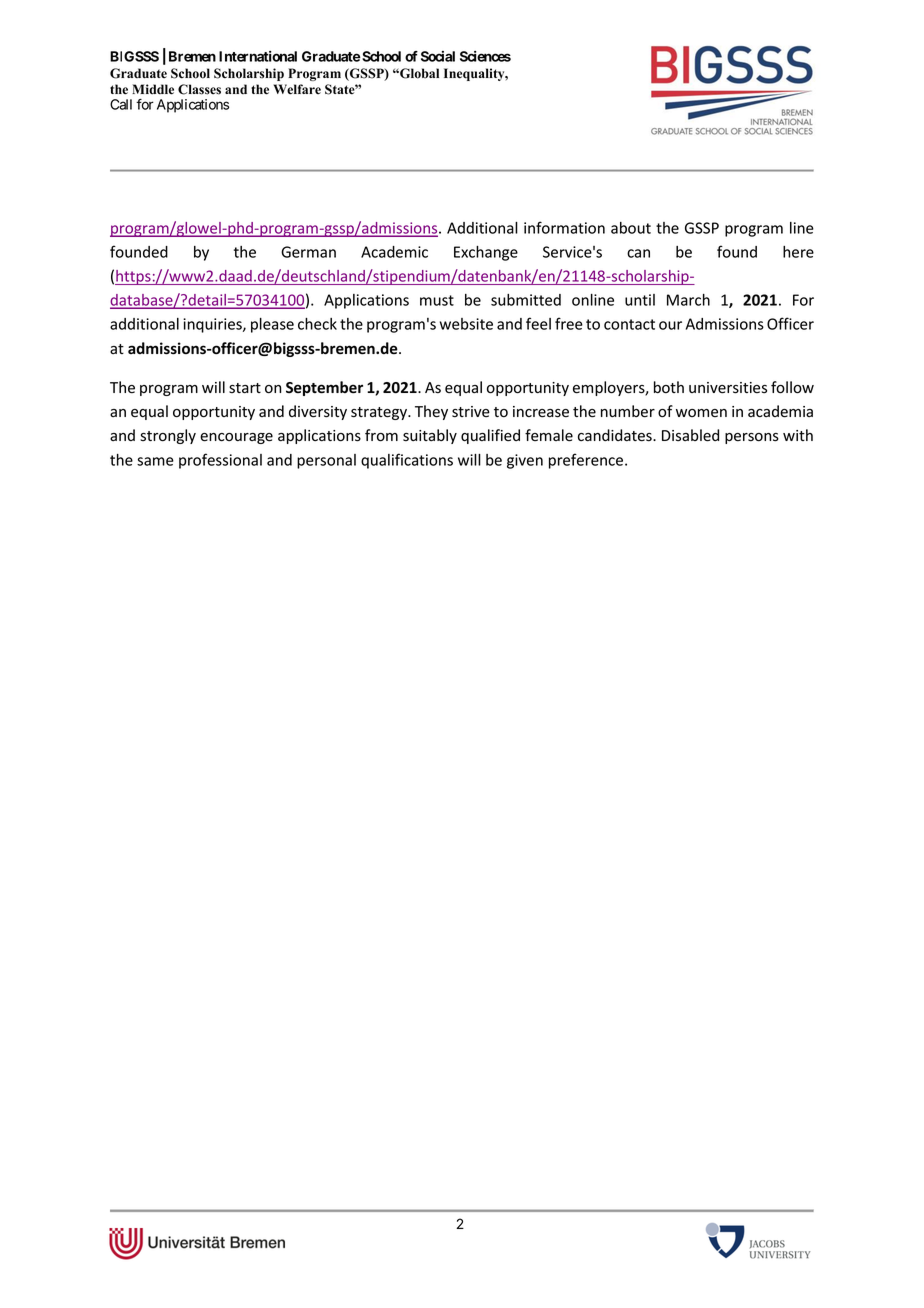 Image resolution: width=924 pixels, height=1308 pixels. What do you see at coordinates (466, 324) in the document?
I see `website` at bounding box center [466, 324].
